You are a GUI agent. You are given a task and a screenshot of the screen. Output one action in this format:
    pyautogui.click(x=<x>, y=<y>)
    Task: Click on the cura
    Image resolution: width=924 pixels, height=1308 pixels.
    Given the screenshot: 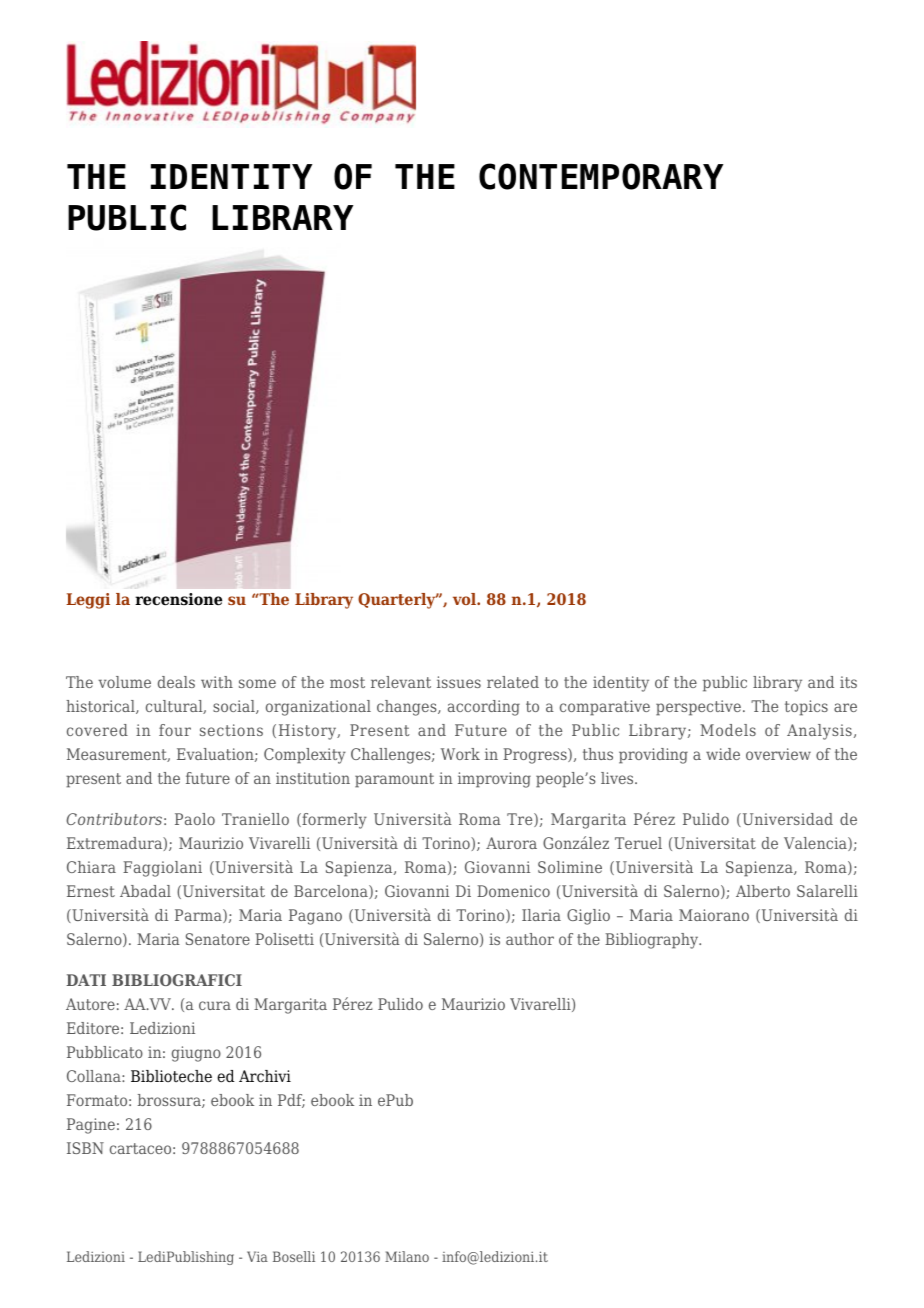 What is the action you would take?
    pyautogui.click(x=215, y=1005)
